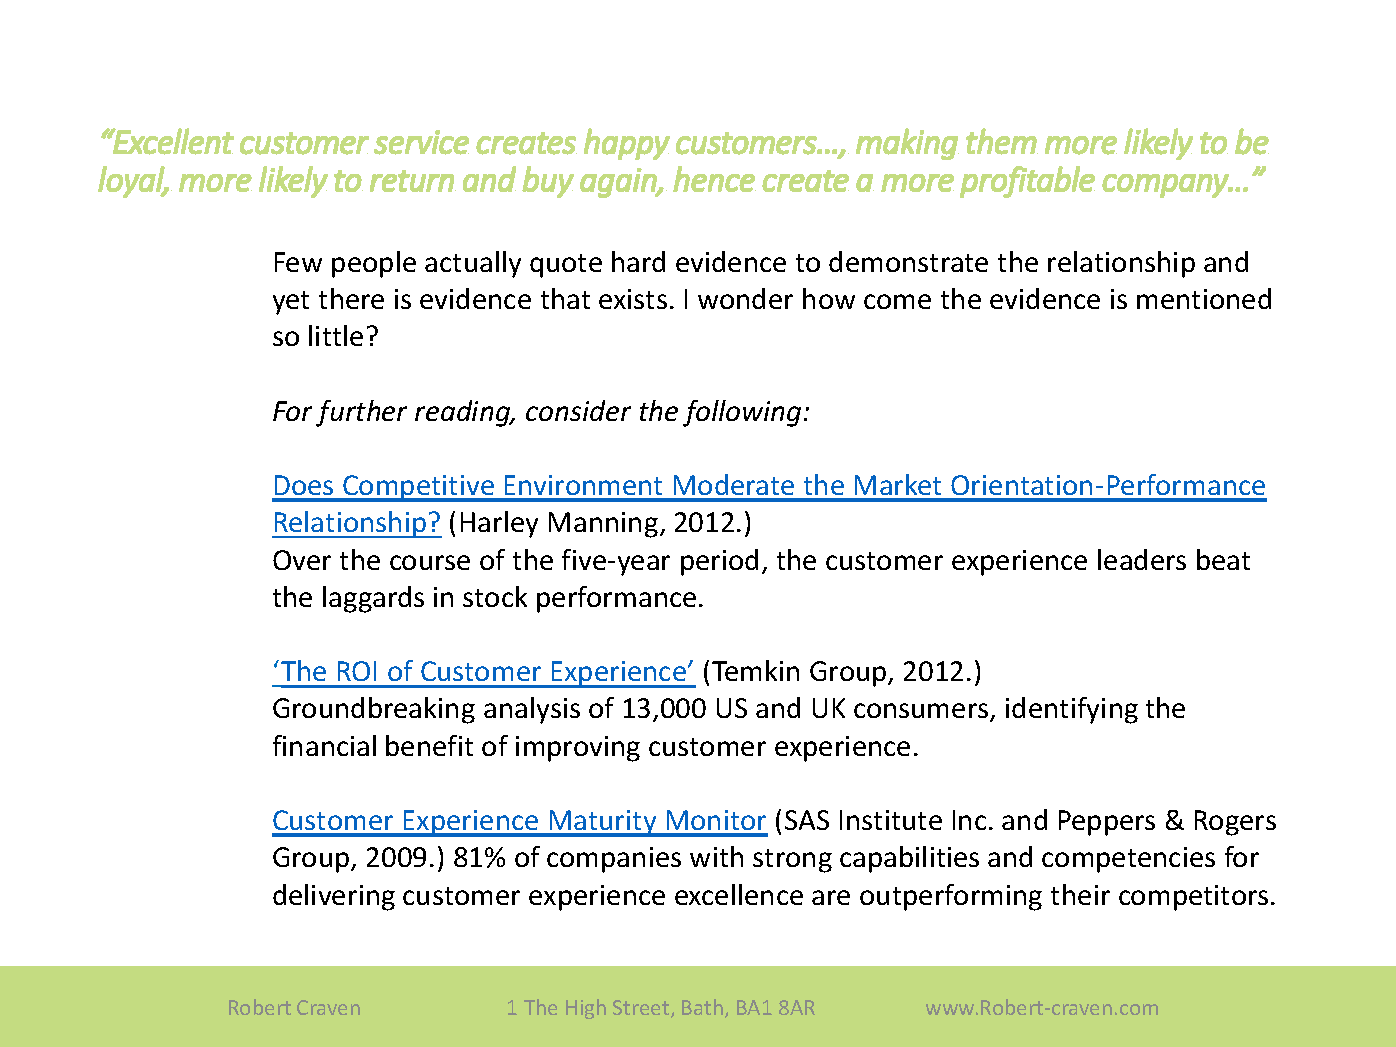  What do you see at coordinates (714, 179) in the page?
I see `hence` at bounding box center [714, 179].
